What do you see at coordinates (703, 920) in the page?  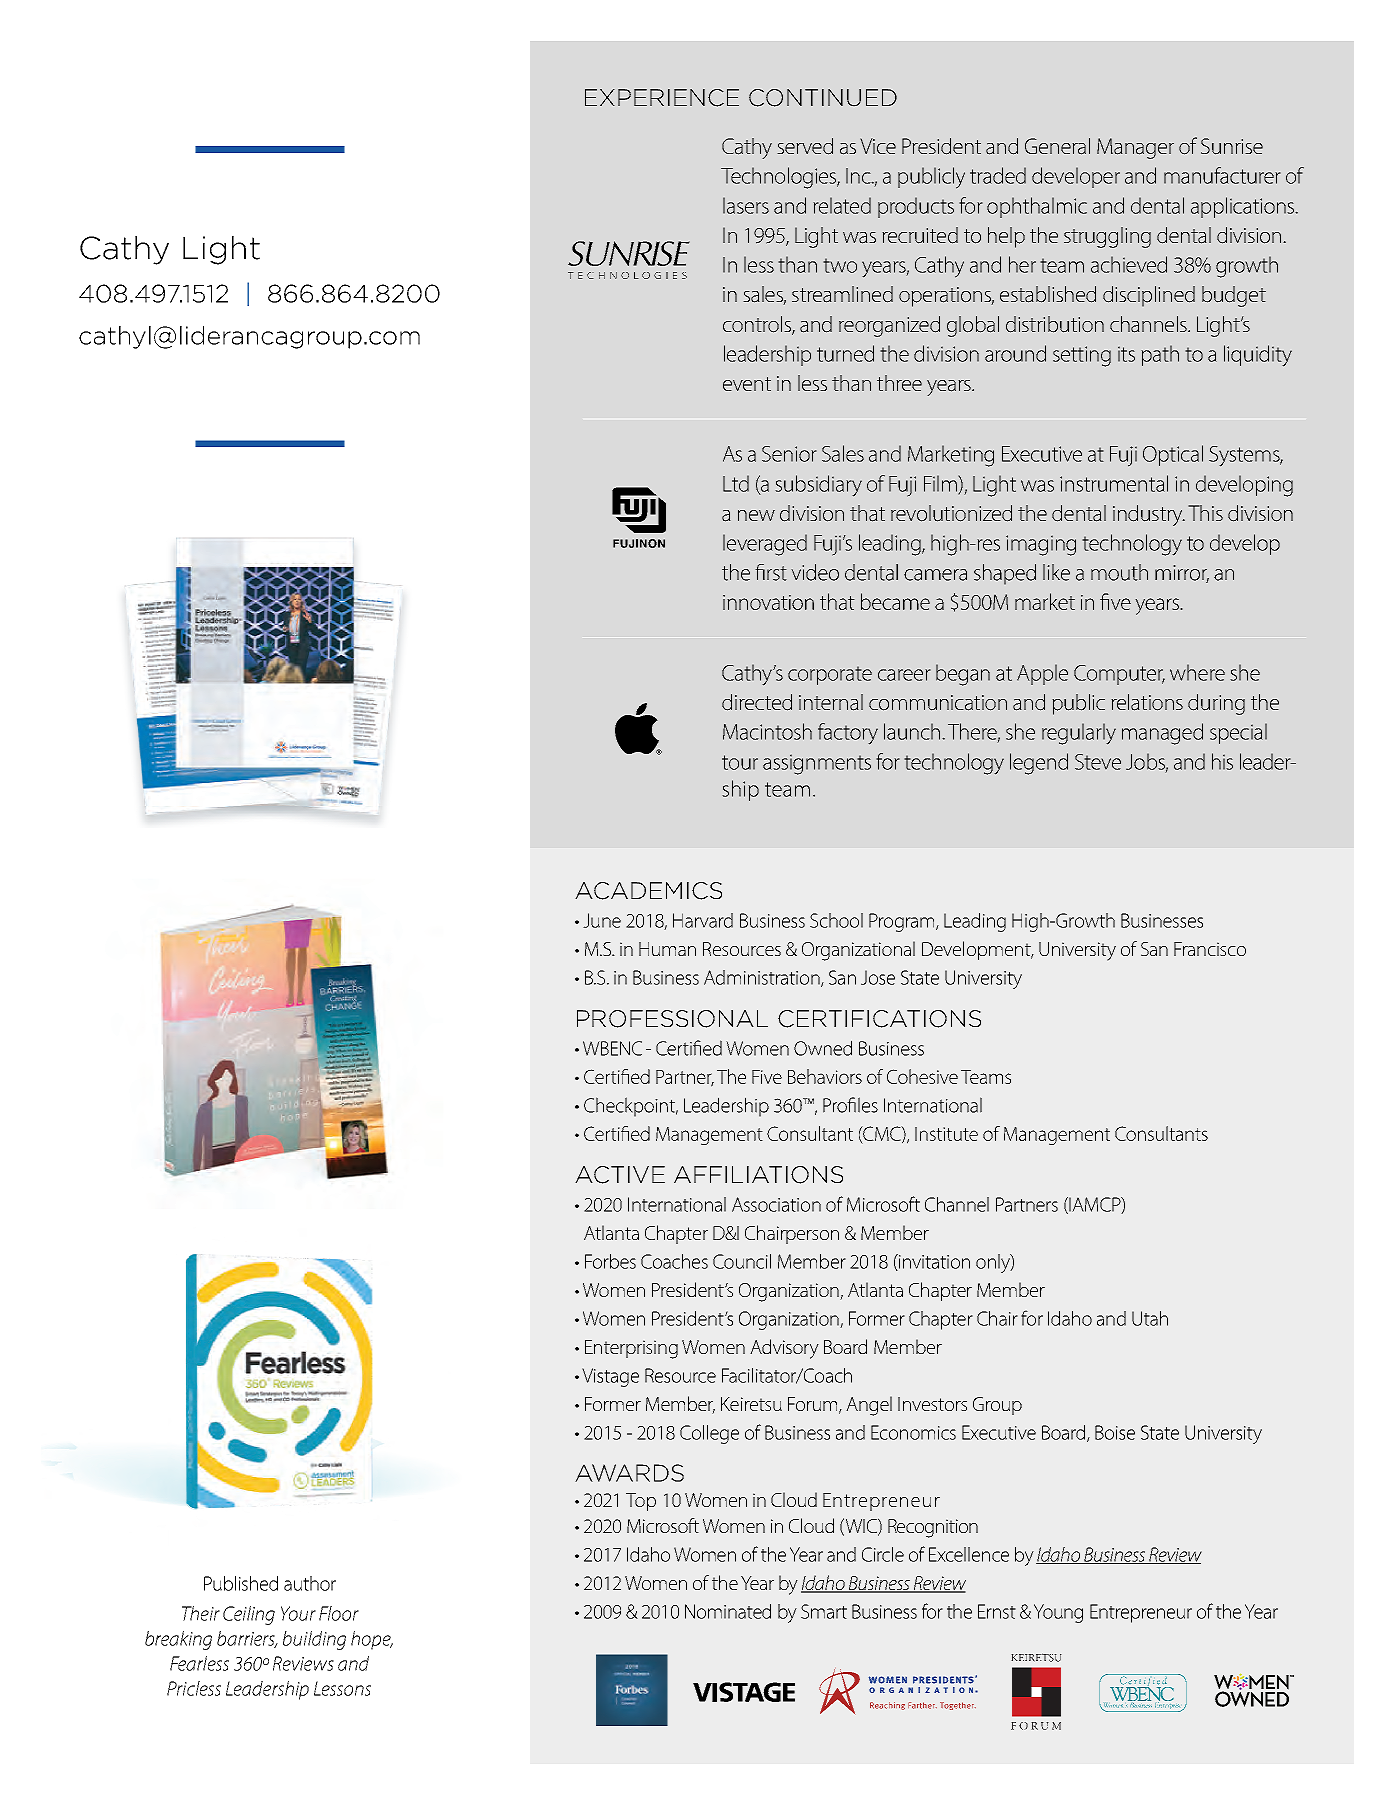 I see `Harvard` at bounding box center [703, 920].
